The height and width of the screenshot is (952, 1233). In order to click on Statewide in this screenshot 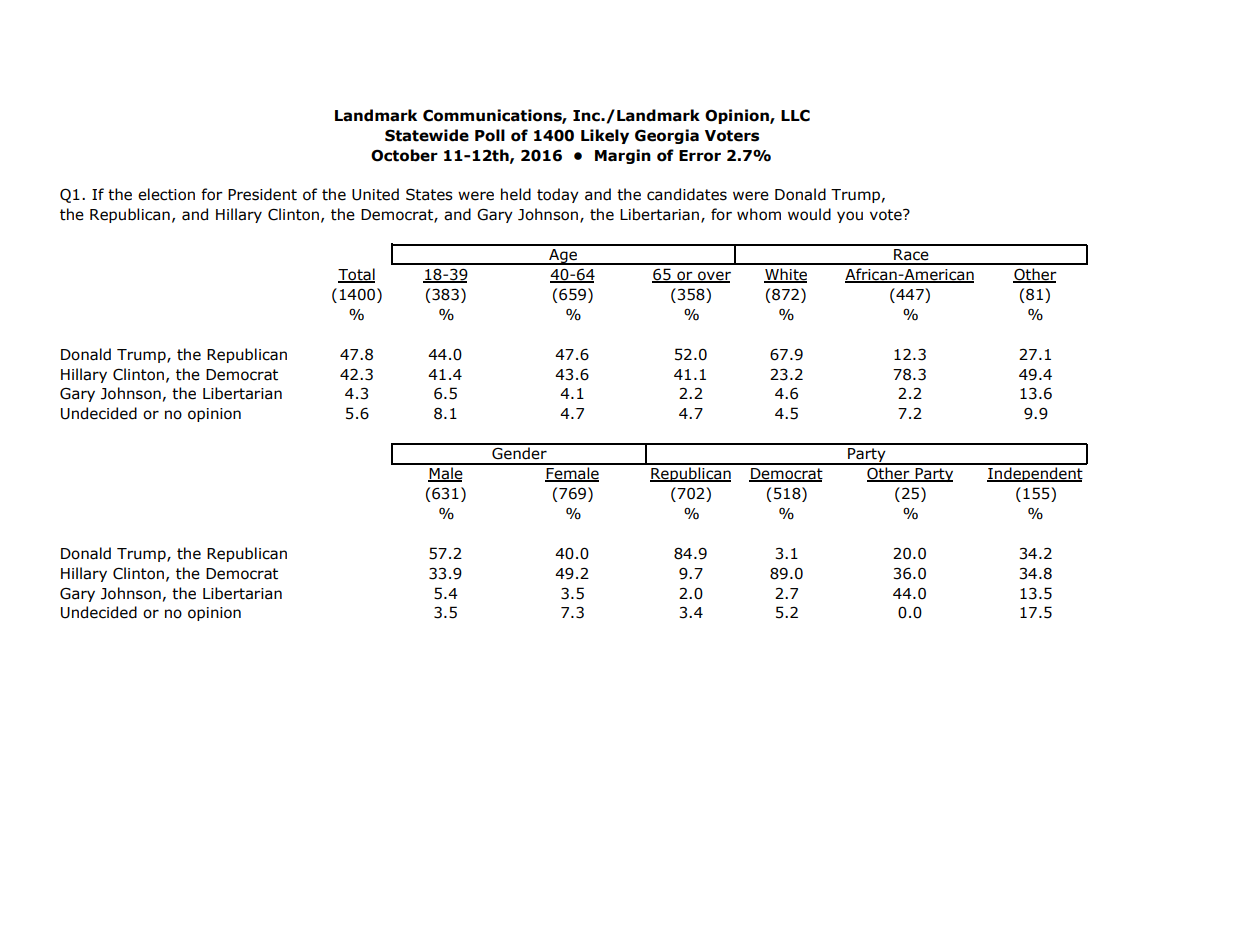, I will do `click(427, 135)`.
